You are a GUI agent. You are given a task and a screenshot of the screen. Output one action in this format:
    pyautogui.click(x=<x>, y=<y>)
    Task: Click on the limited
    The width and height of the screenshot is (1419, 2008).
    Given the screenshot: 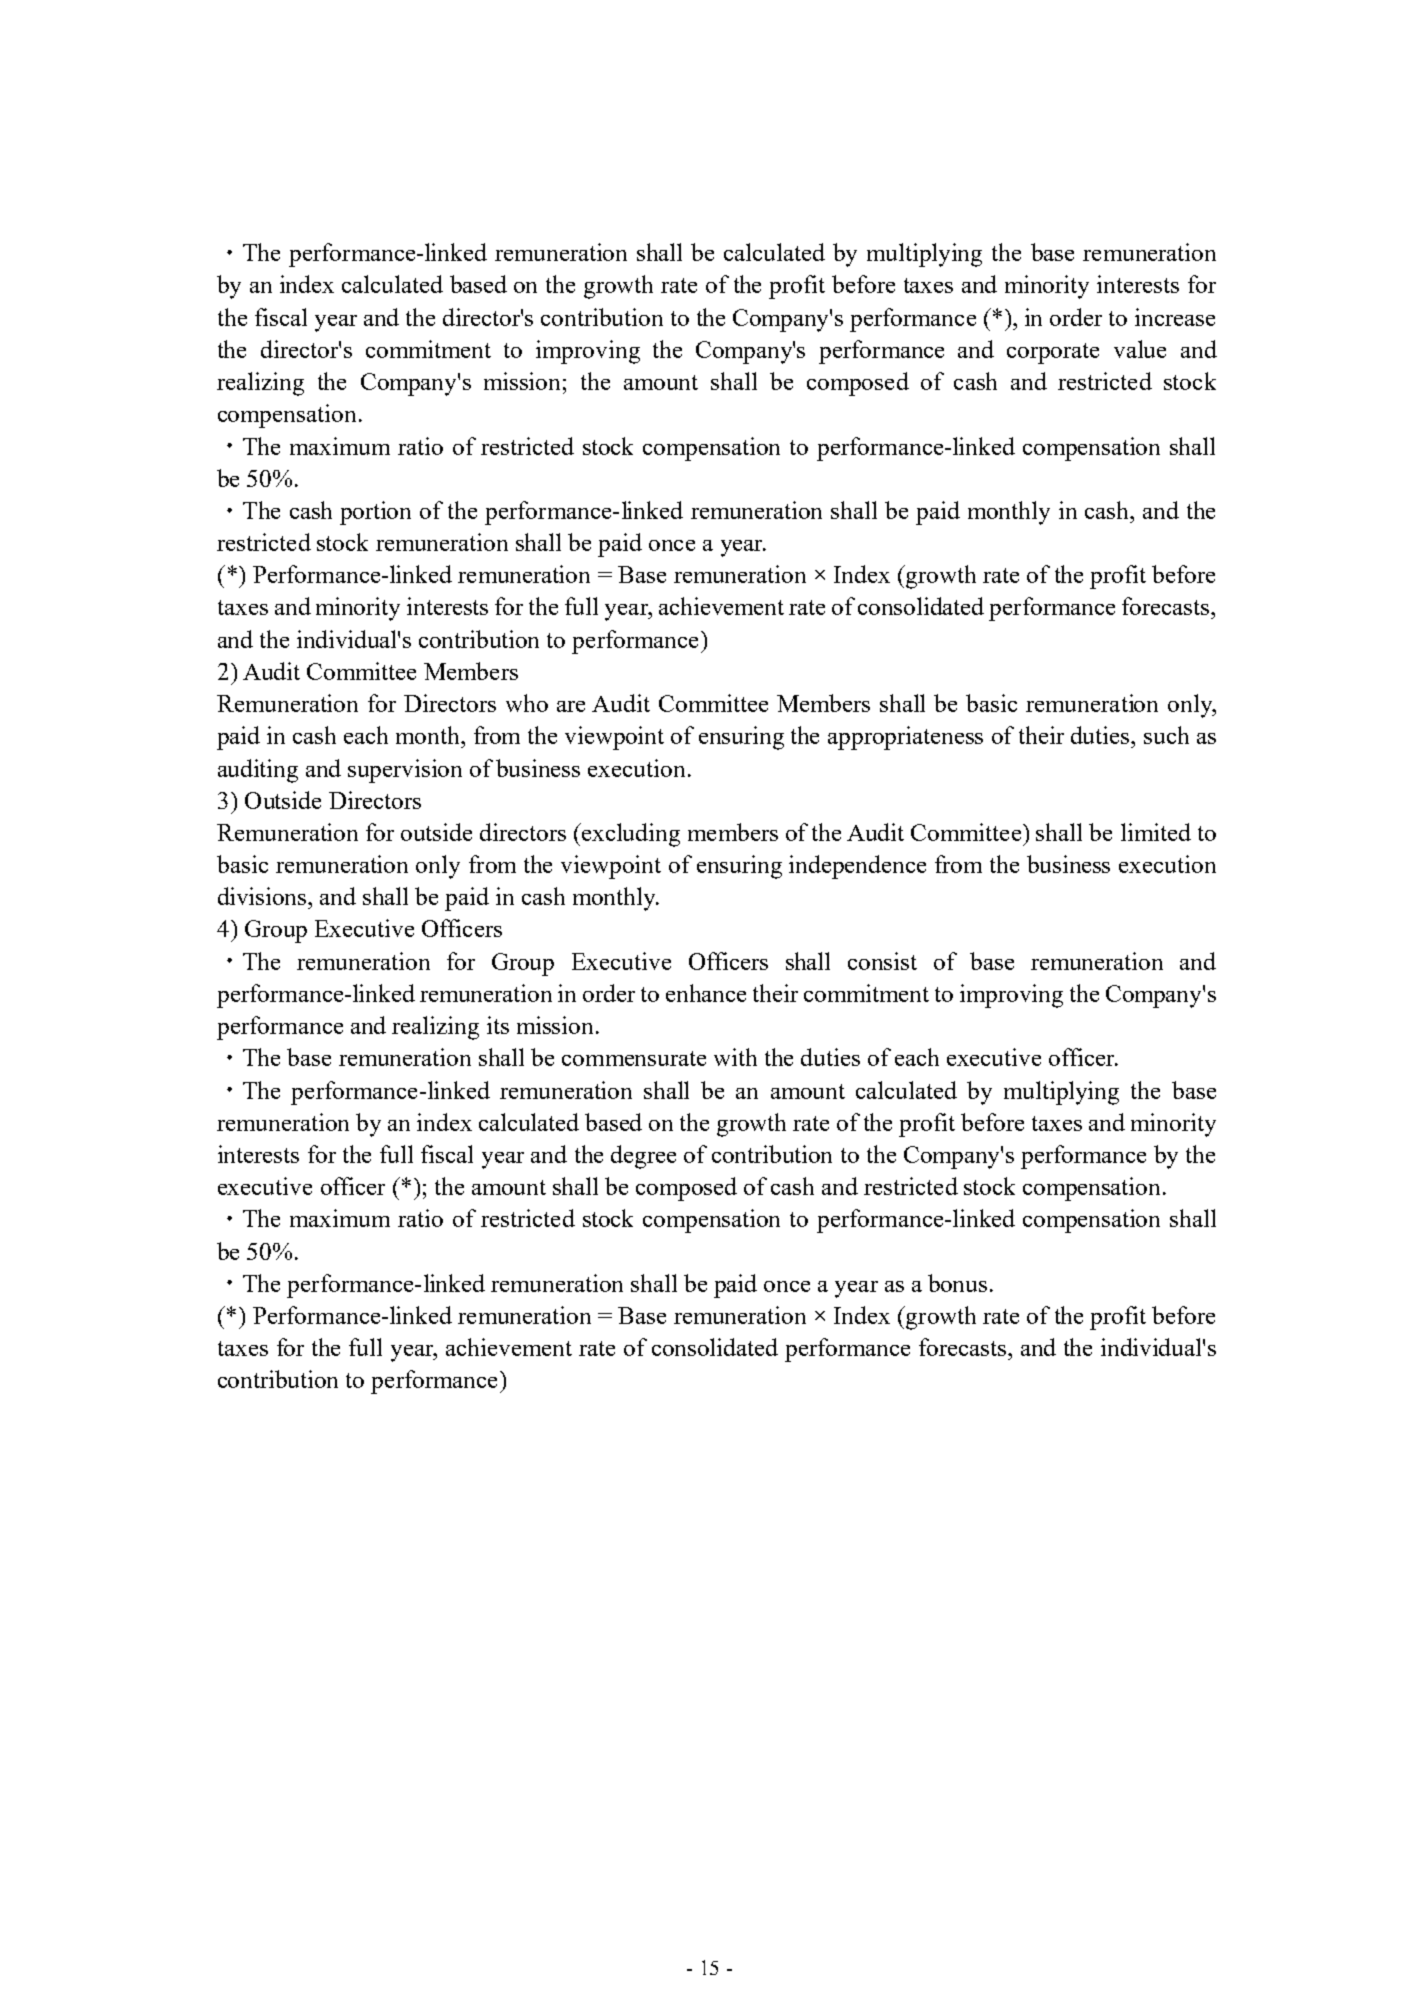 What is the action you would take?
    pyautogui.click(x=1156, y=832)
